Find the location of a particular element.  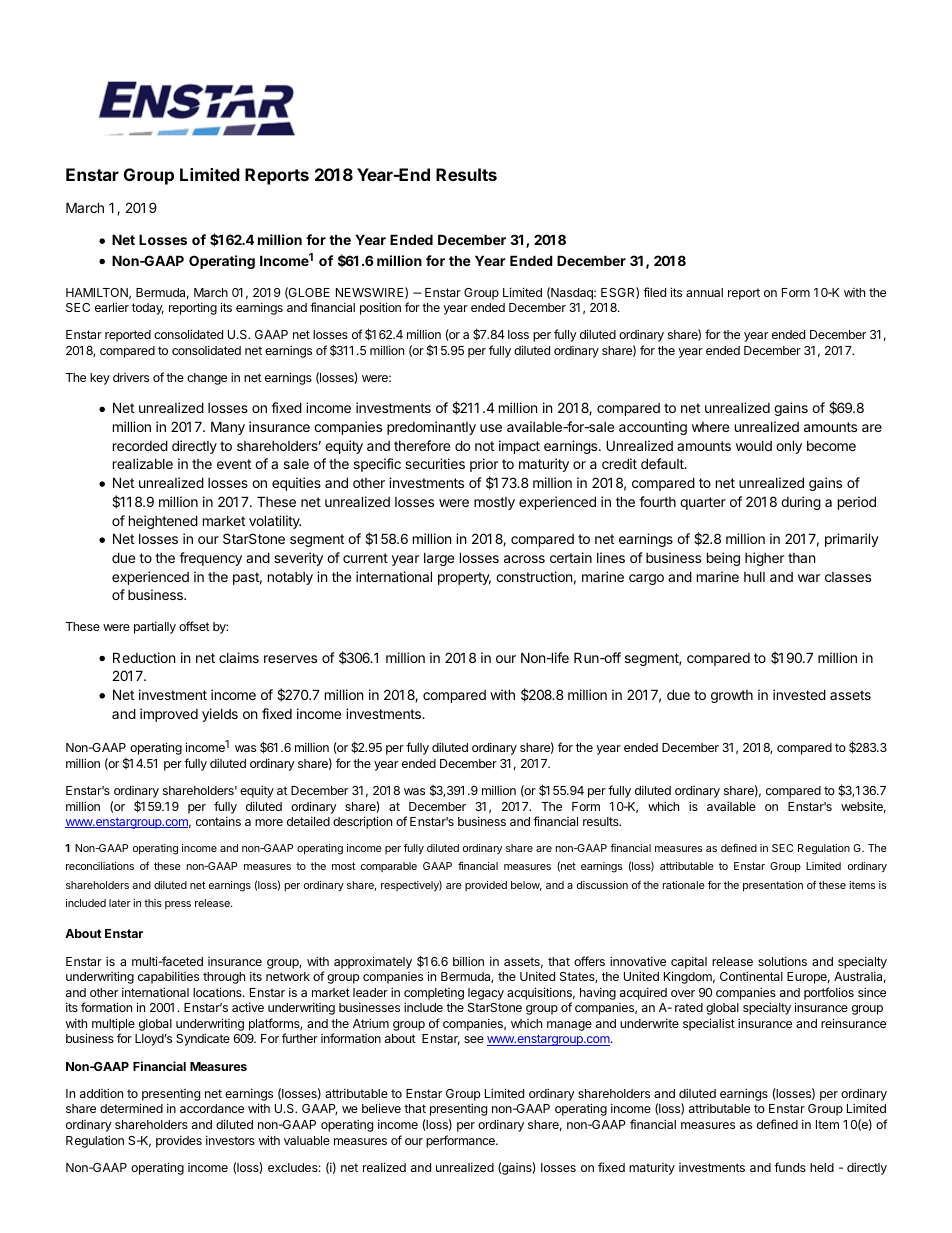

presentation is located at coordinates (773, 886).
